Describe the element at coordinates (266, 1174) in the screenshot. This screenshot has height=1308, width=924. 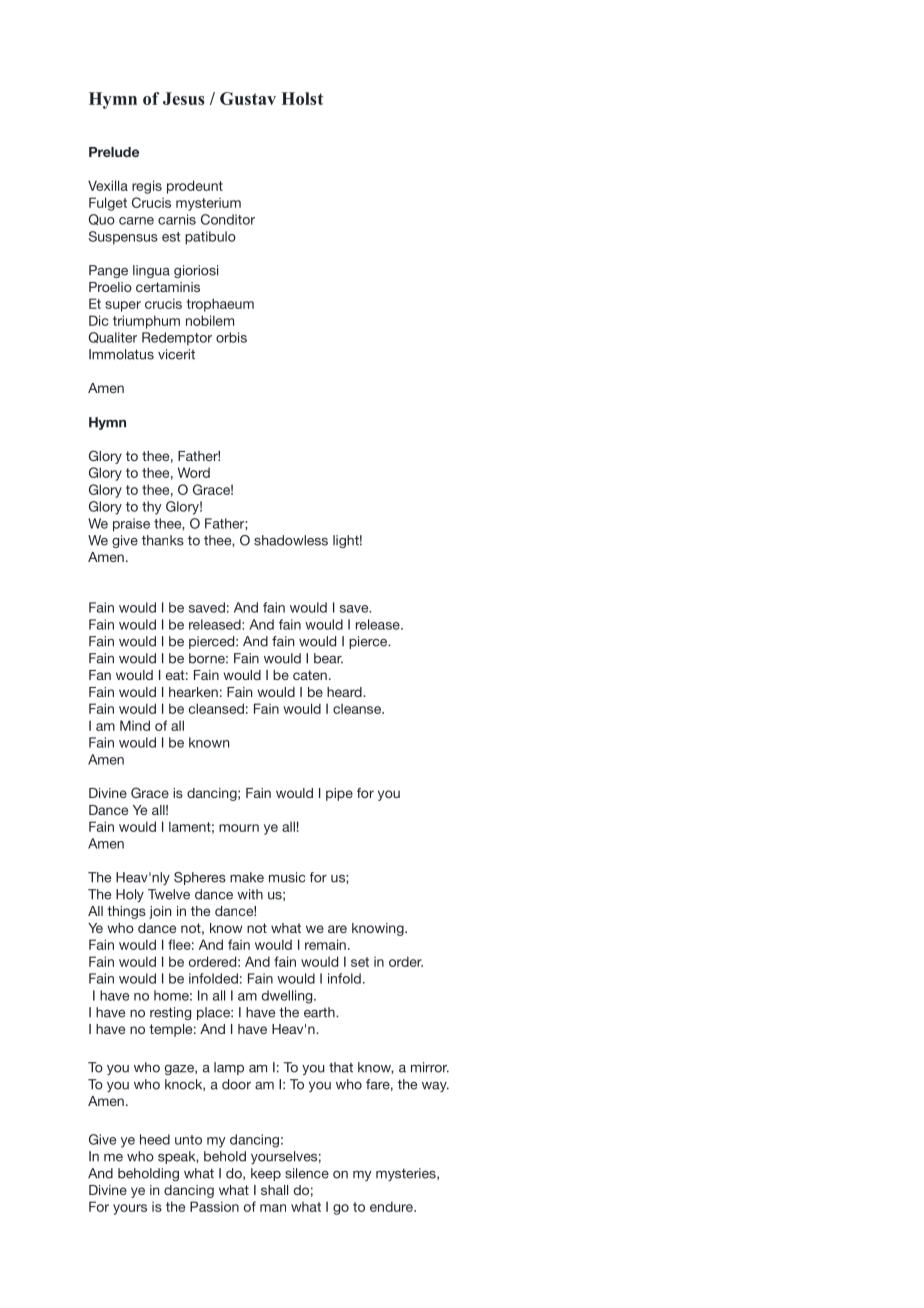
I see `keep` at that location.
